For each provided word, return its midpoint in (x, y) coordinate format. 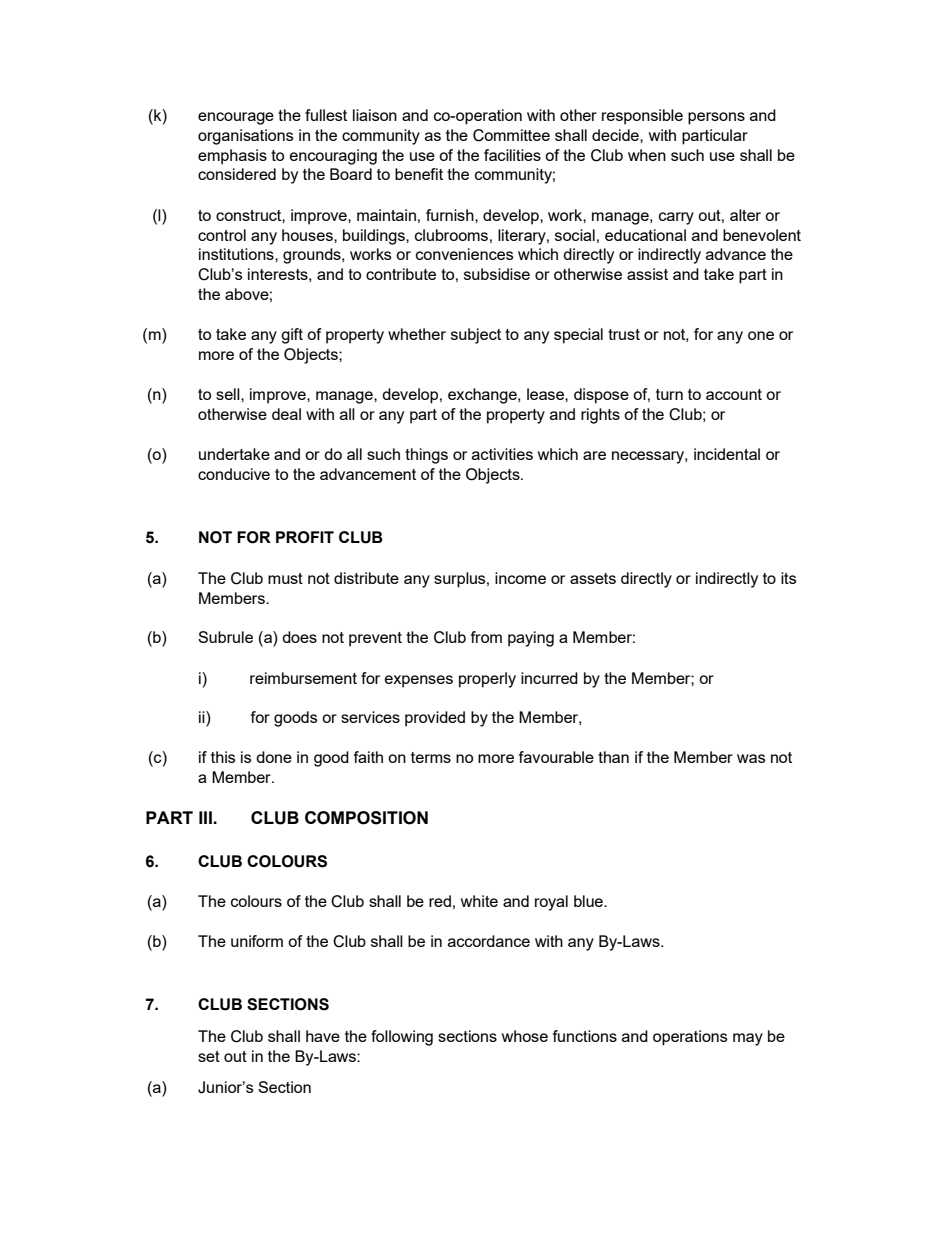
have (323, 1036)
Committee (511, 135)
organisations (246, 137)
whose (525, 1036)
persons (716, 118)
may (748, 1039)
